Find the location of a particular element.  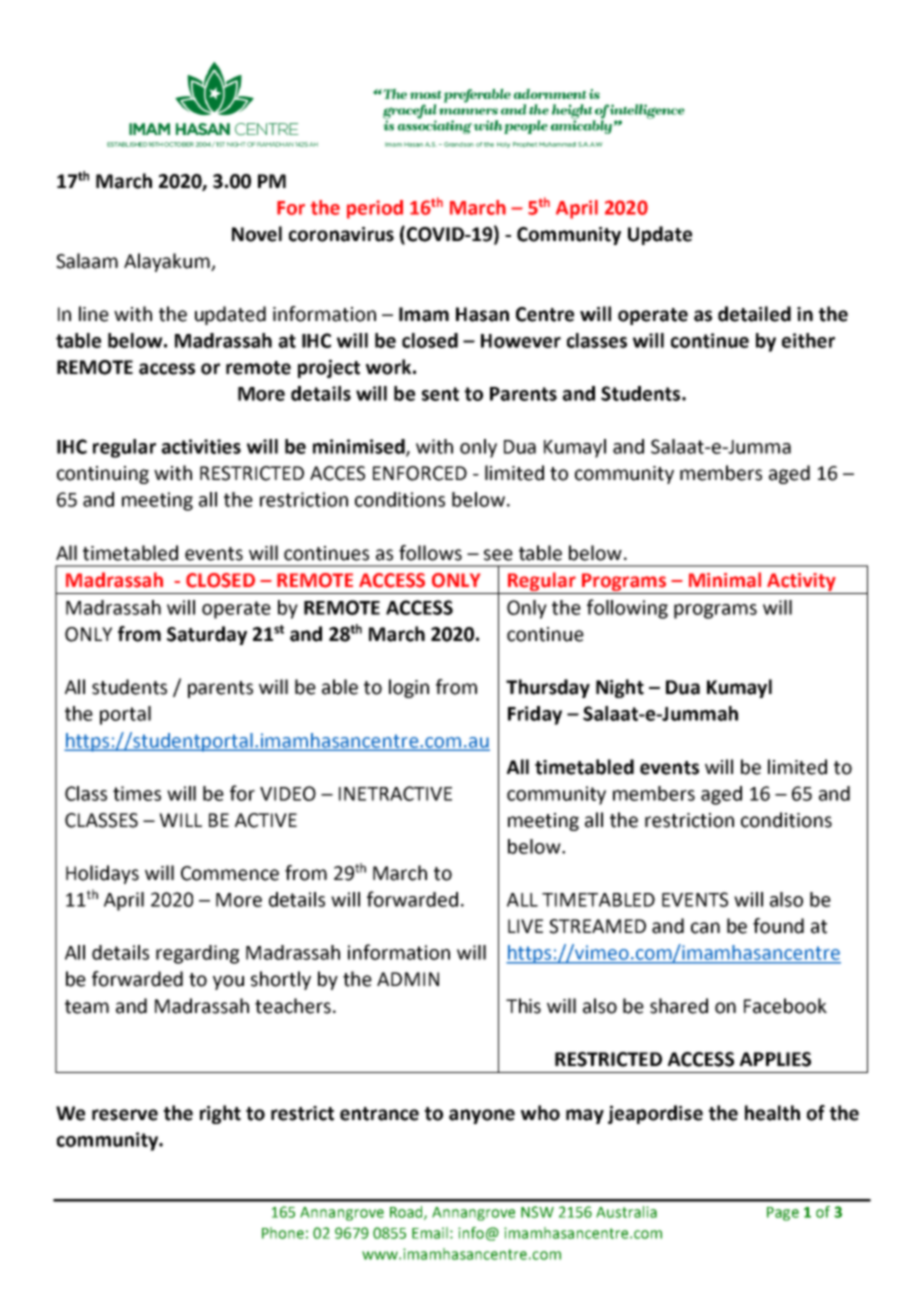

right is located at coordinates (220, 1114).
